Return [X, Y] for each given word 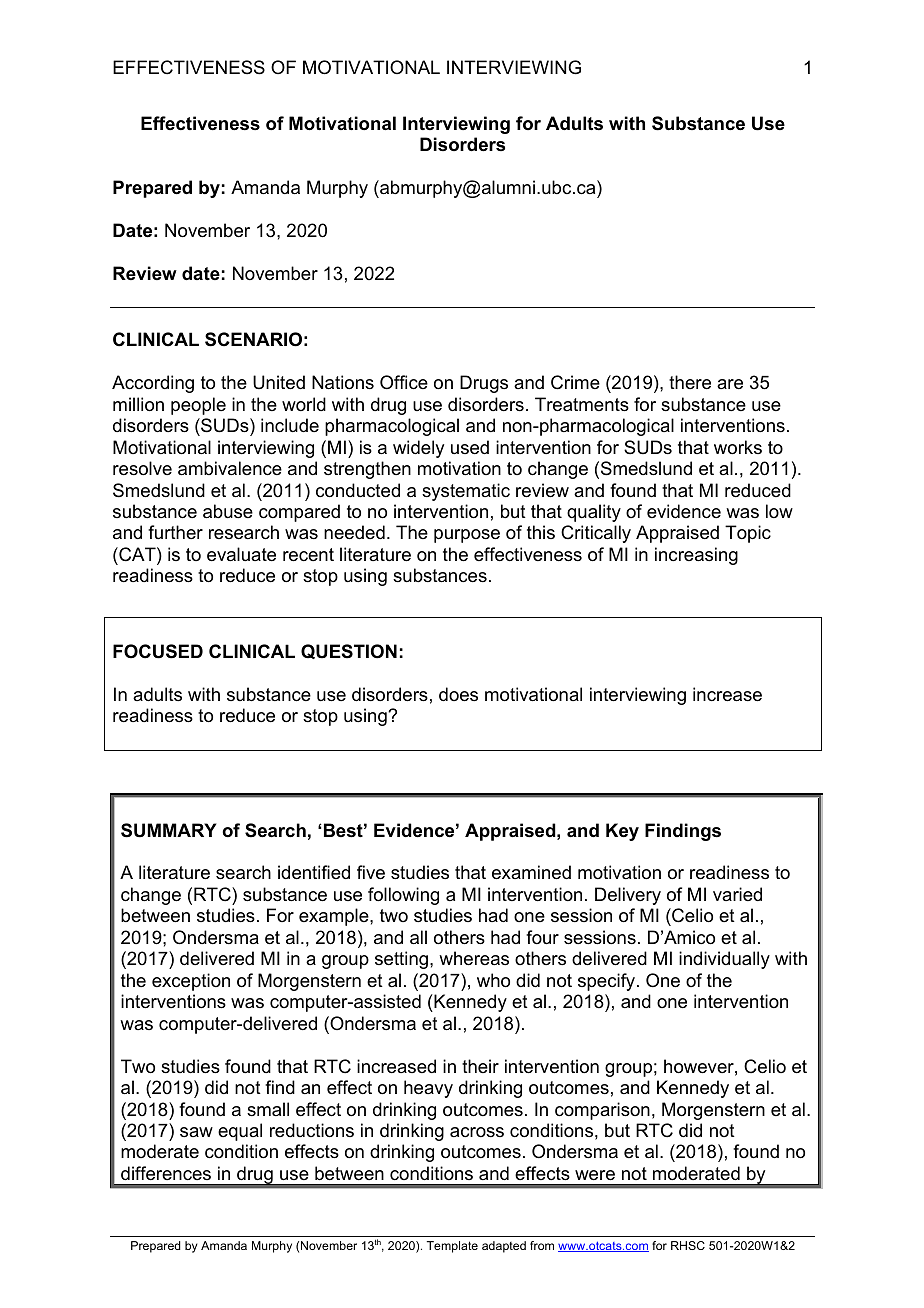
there [690, 382]
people [198, 406]
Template [452, 1247]
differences [166, 1173]
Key [622, 832]
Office [404, 382]
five [371, 872]
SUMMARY [169, 830]
